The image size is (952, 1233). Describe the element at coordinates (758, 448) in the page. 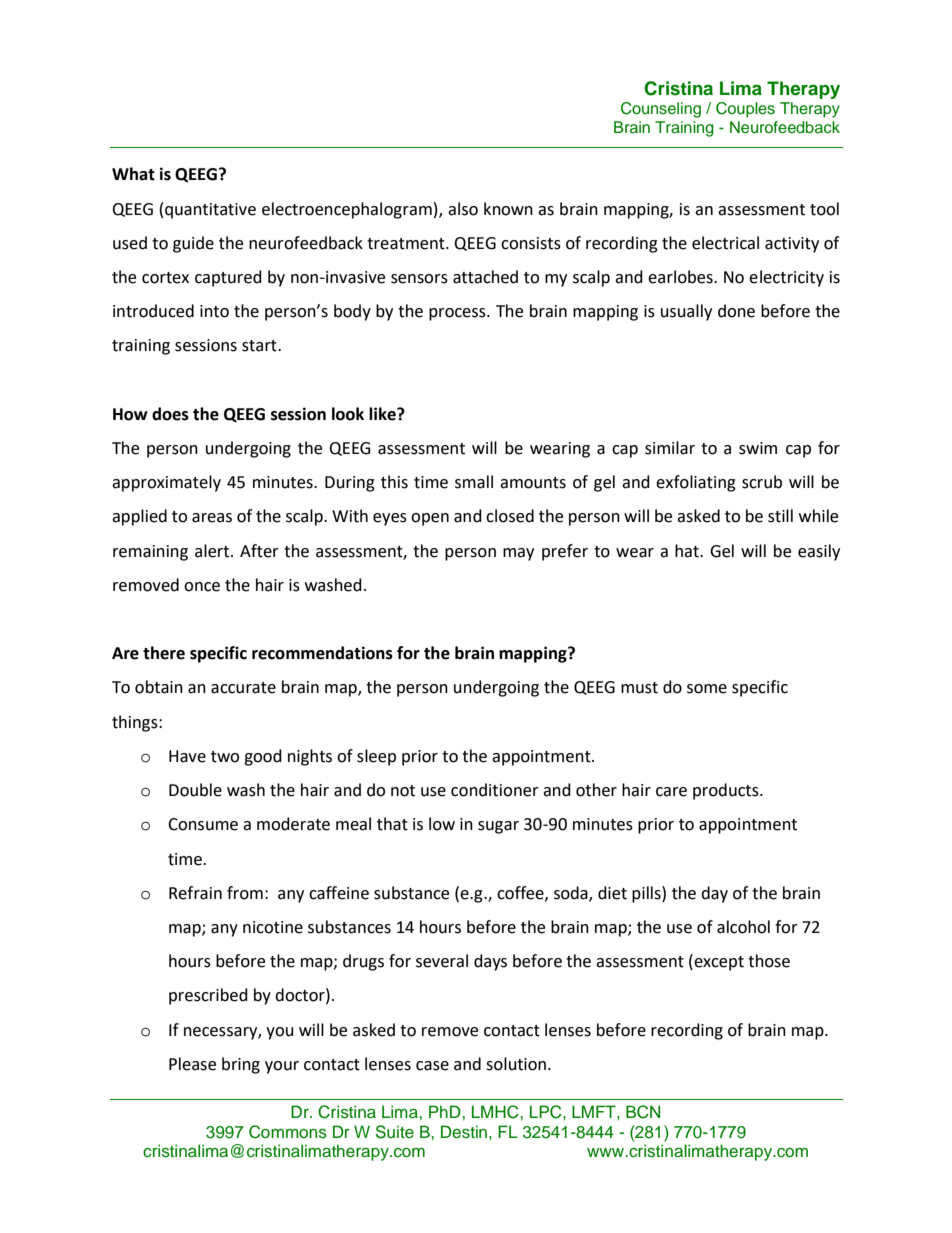

I see `swim` at that location.
